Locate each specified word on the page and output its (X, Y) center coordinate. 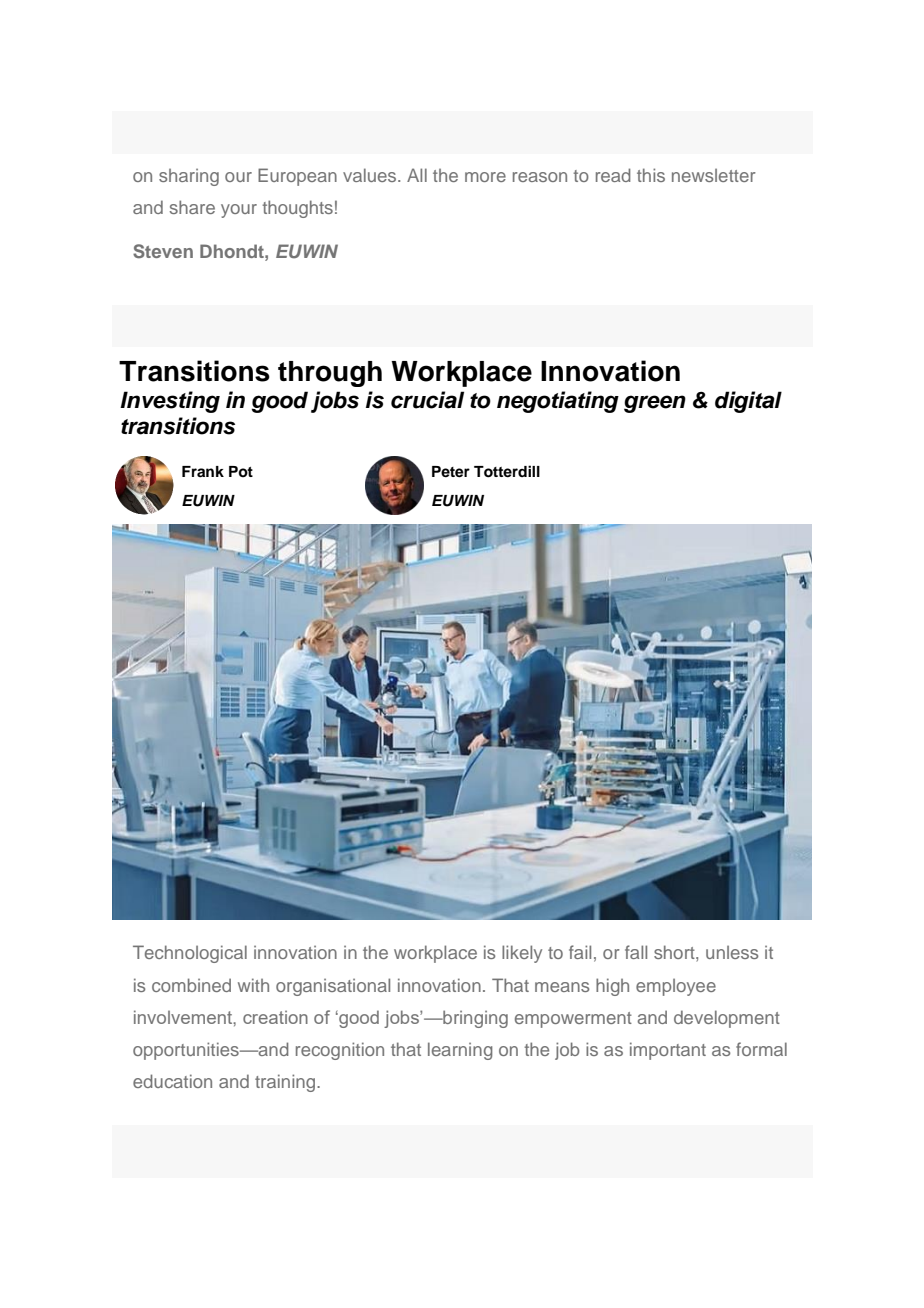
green (655, 404)
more (485, 177)
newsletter (714, 175)
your (239, 211)
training (285, 1083)
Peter (451, 472)
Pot (241, 471)
